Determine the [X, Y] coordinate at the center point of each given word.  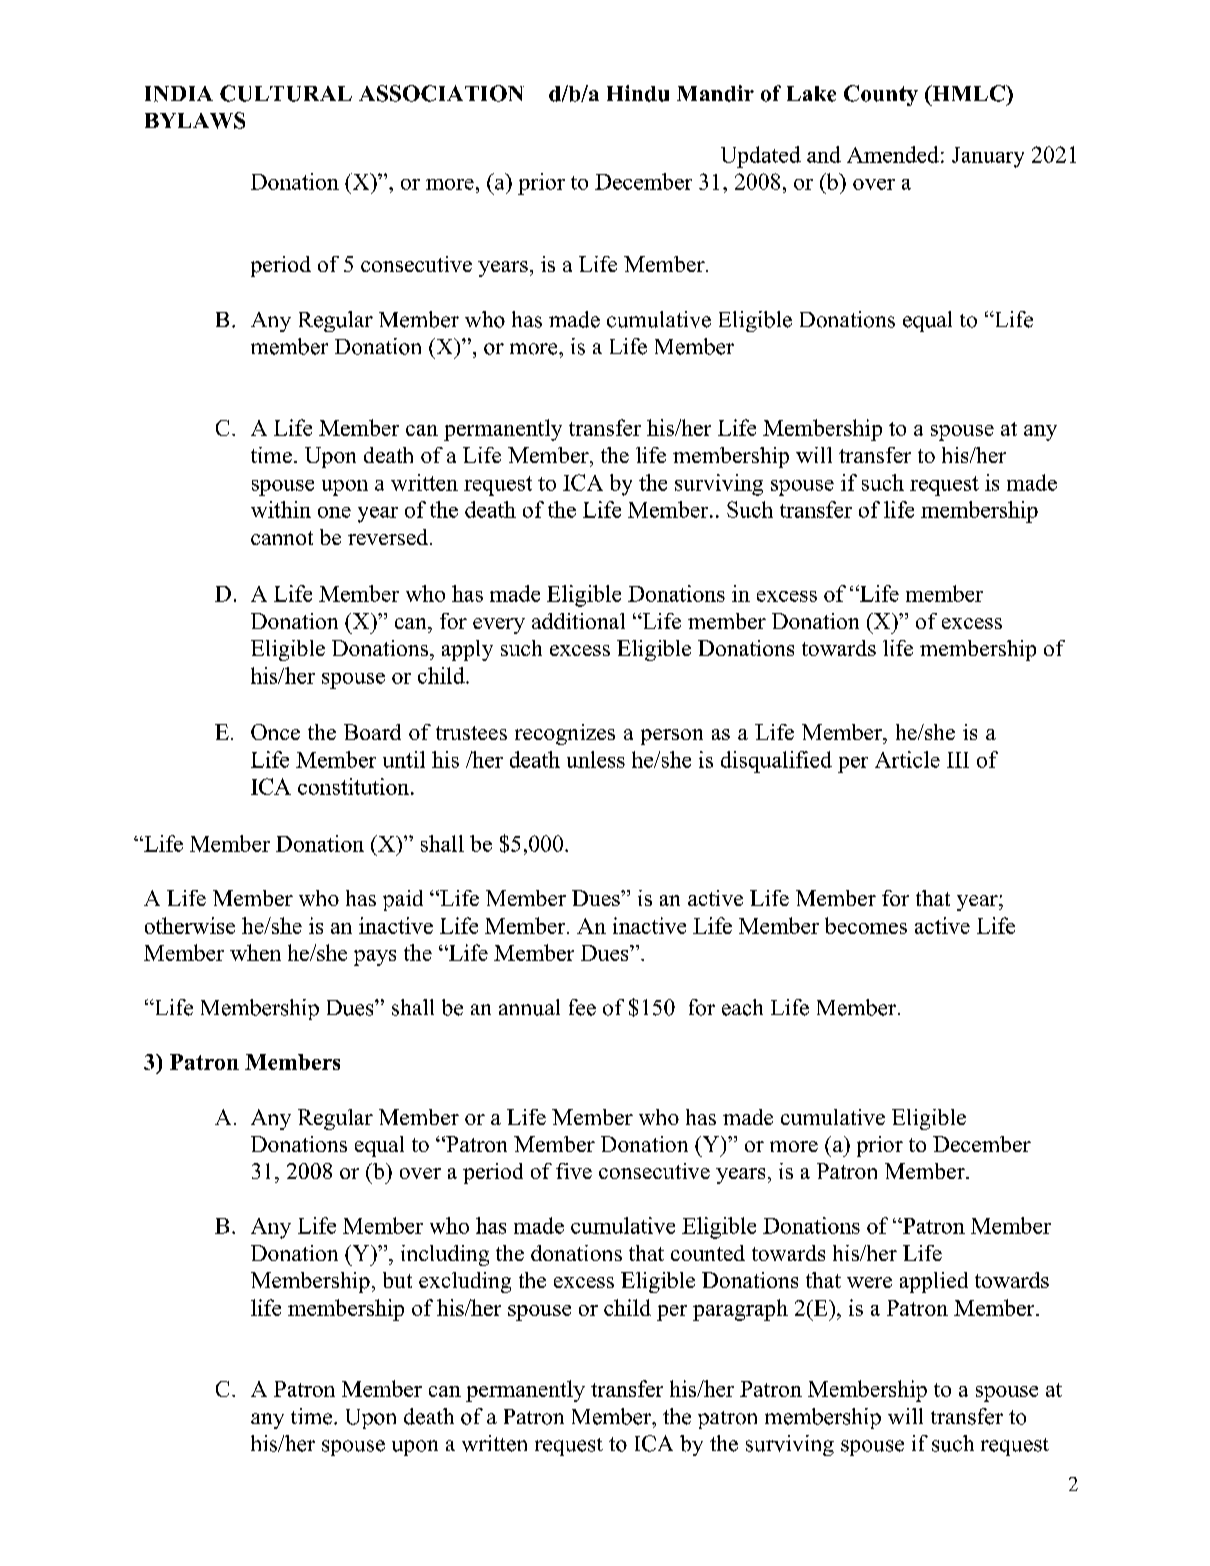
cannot [282, 538]
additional [578, 621]
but [397, 1280]
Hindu [638, 93]
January [988, 157]
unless [596, 759]
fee [582, 1007]
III [958, 760]
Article [907, 759]
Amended [893, 154]
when [255, 952]
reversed [389, 537]
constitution [355, 786]
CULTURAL [286, 93]
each [742, 1007]
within [281, 509]
